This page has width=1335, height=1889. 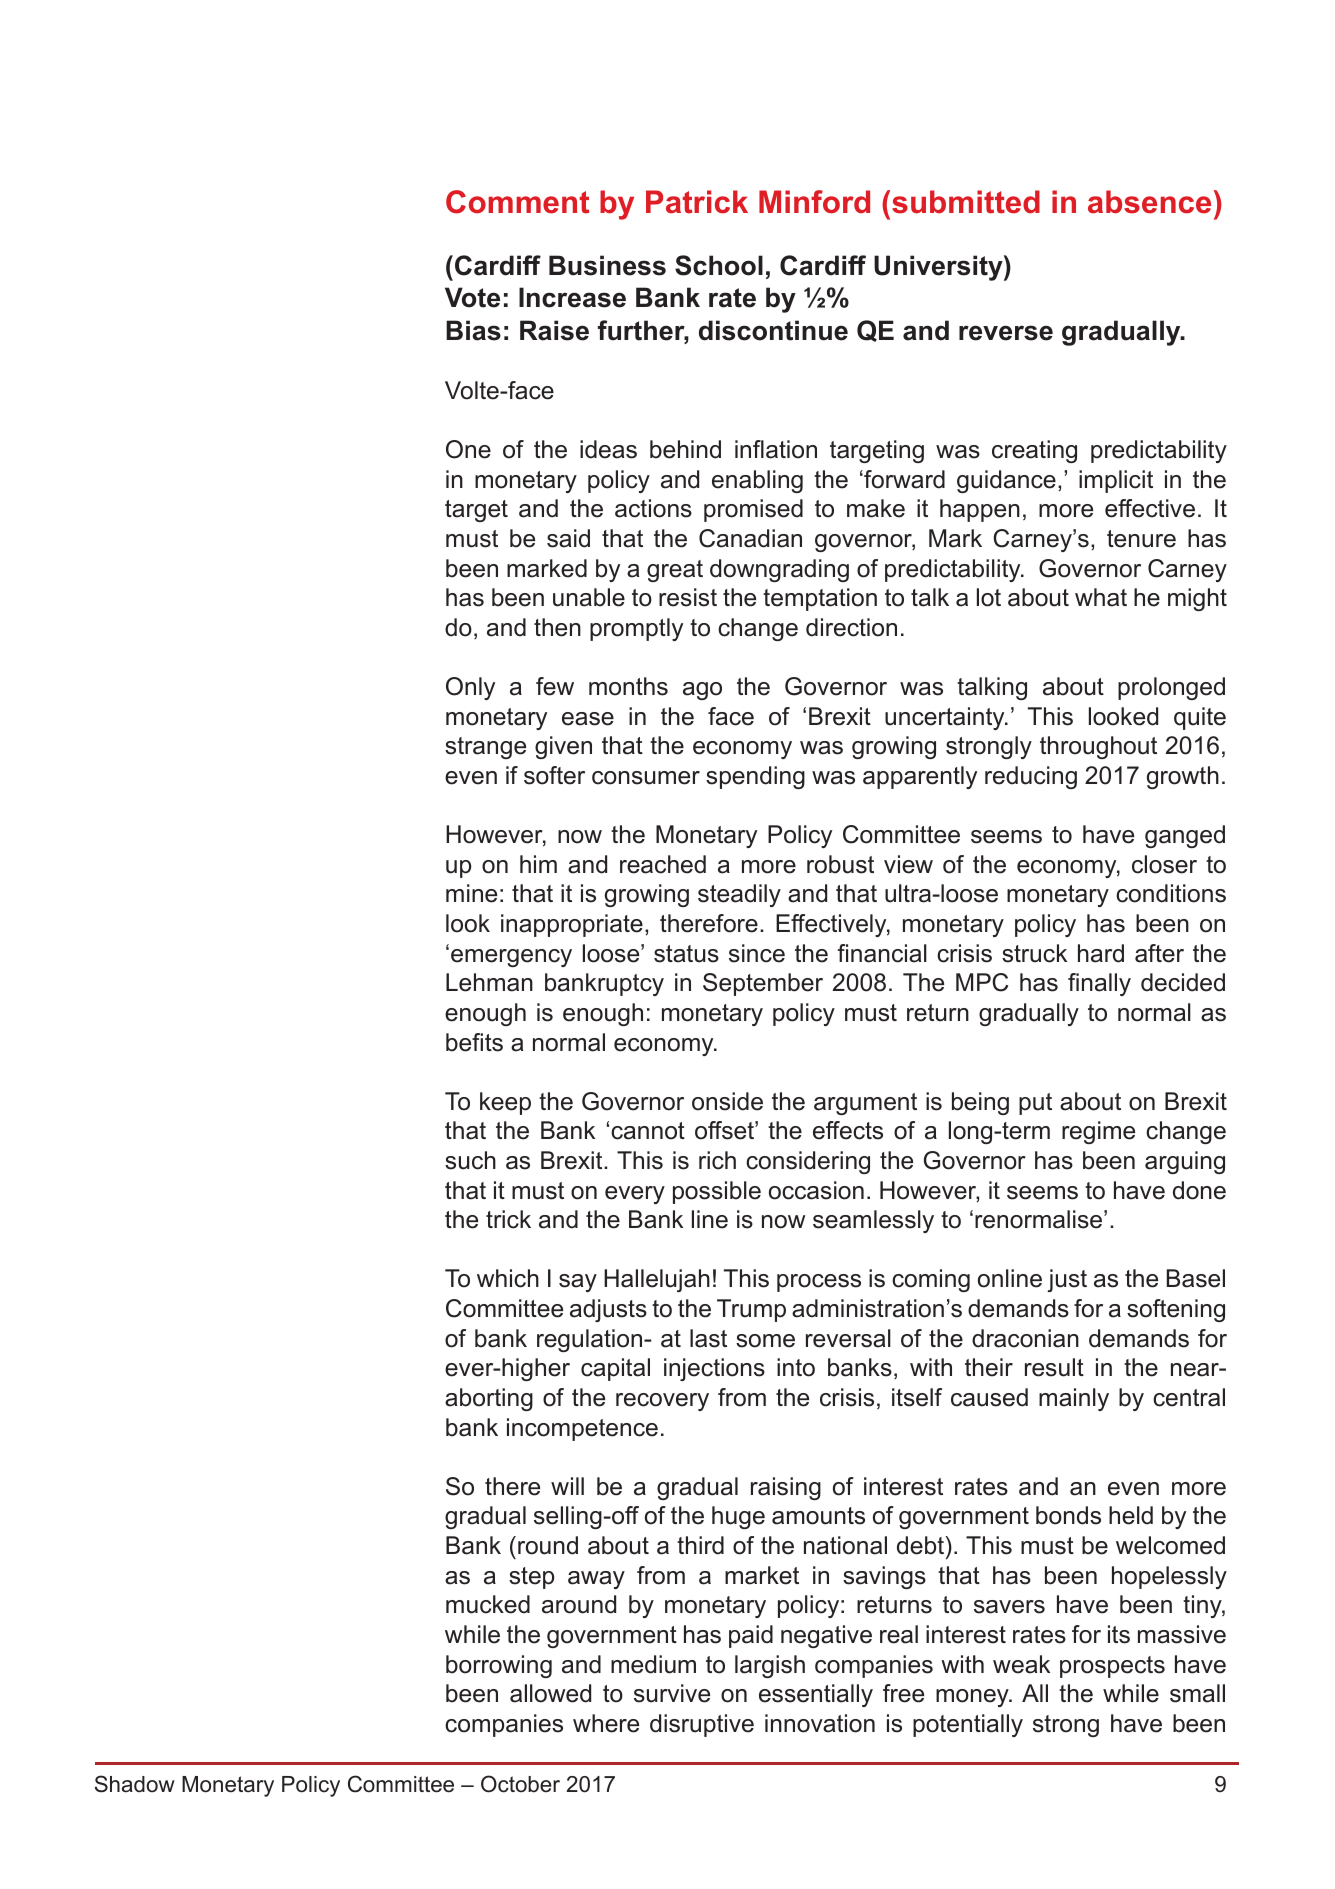 I want to click on School, so click(x=719, y=265).
